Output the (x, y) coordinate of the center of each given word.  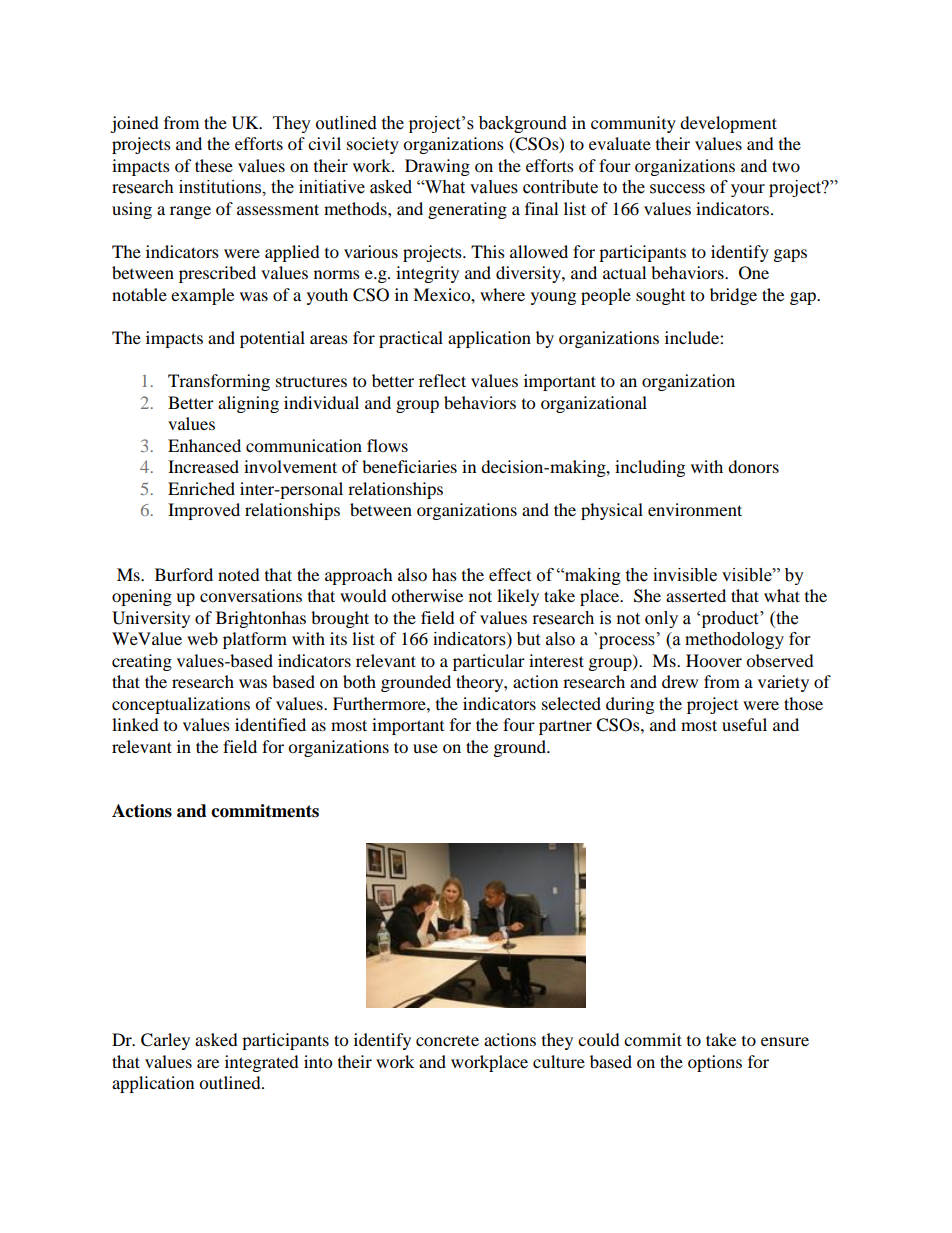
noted (239, 574)
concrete (447, 1041)
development (728, 124)
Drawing (437, 167)
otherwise (427, 595)
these (214, 165)
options (715, 1063)
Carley (165, 1041)
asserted (696, 595)
